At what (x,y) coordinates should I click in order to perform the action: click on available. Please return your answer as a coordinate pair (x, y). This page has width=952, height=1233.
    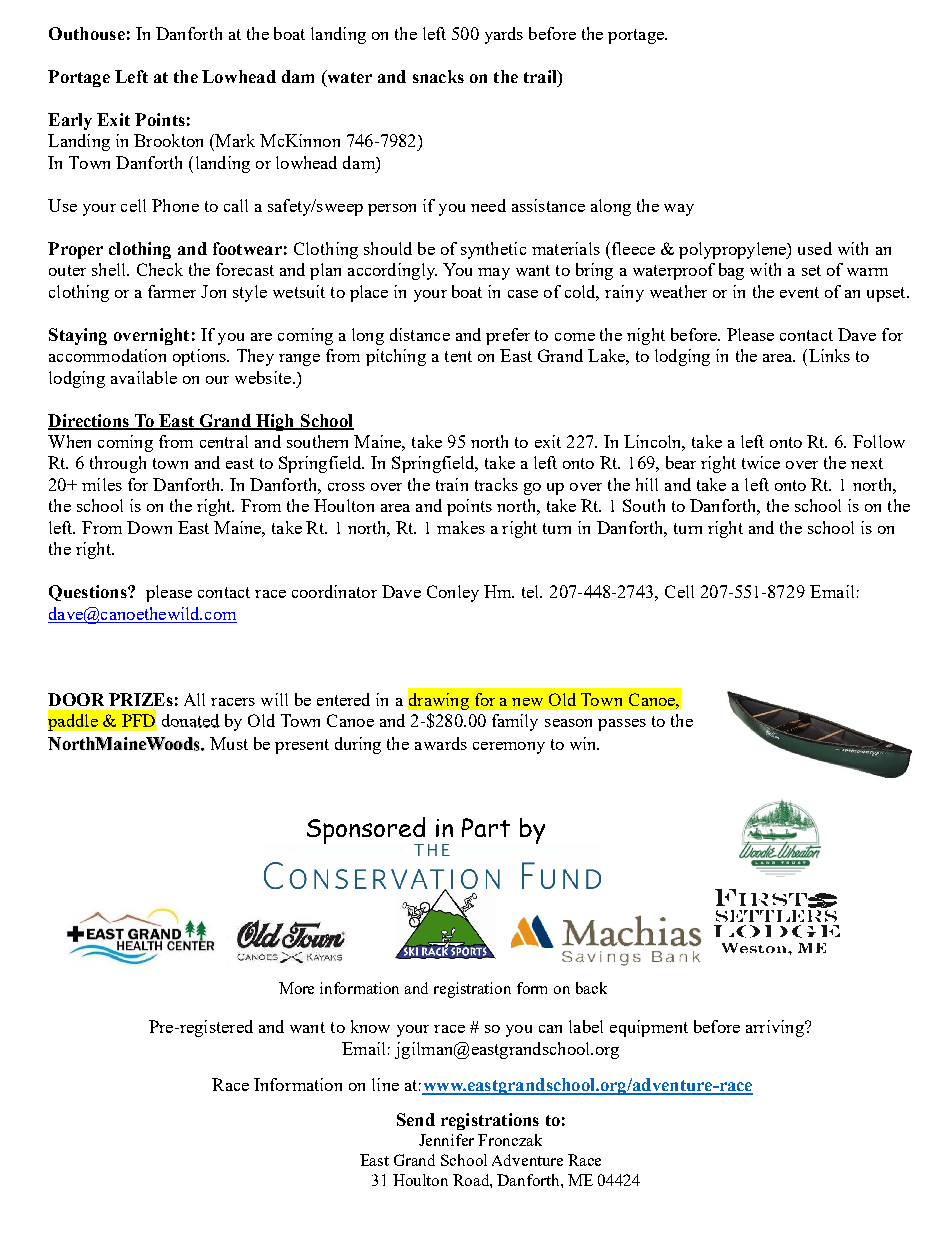
    Looking at the image, I should click on (144, 377).
